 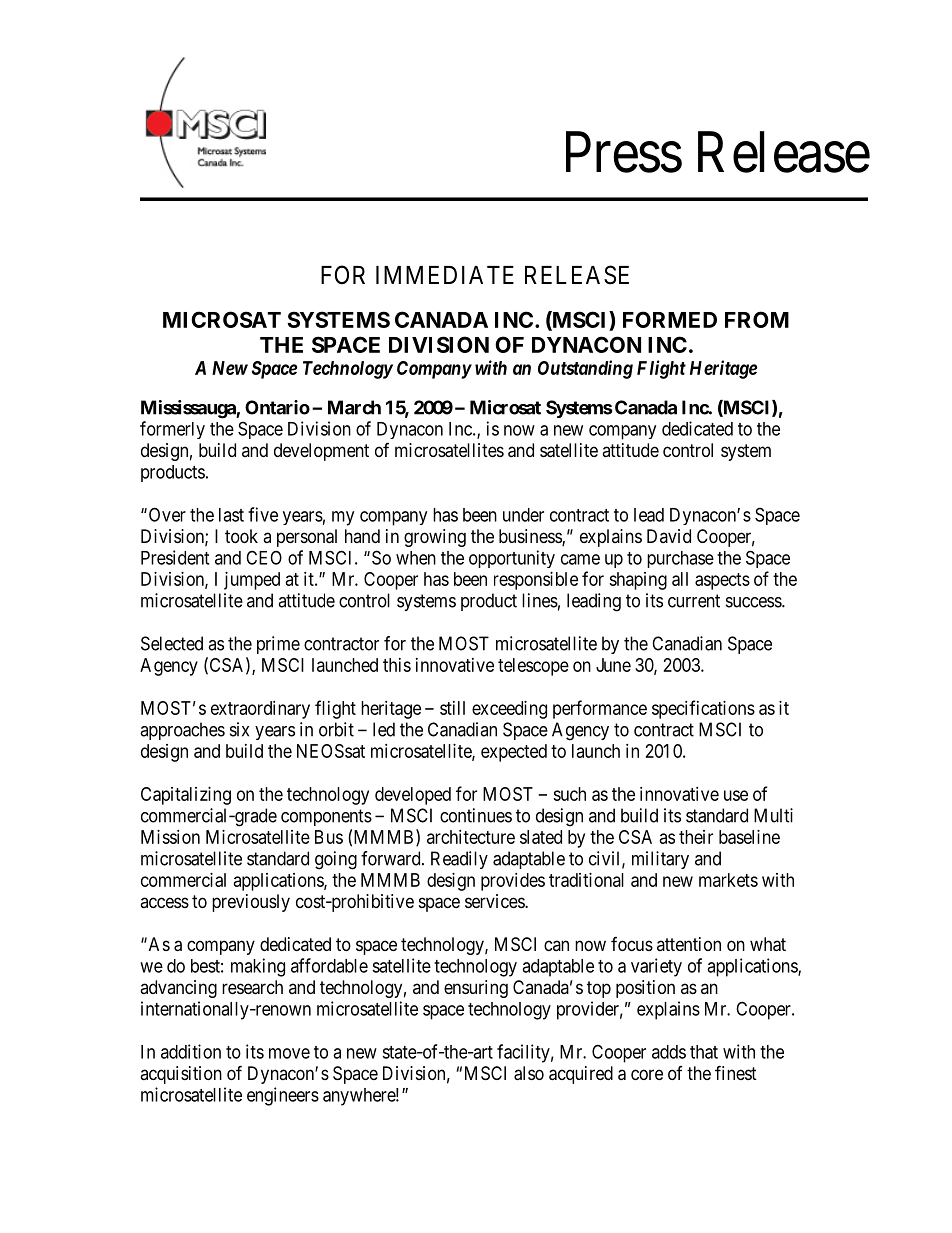 I want to click on March, so click(x=354, y=407).
